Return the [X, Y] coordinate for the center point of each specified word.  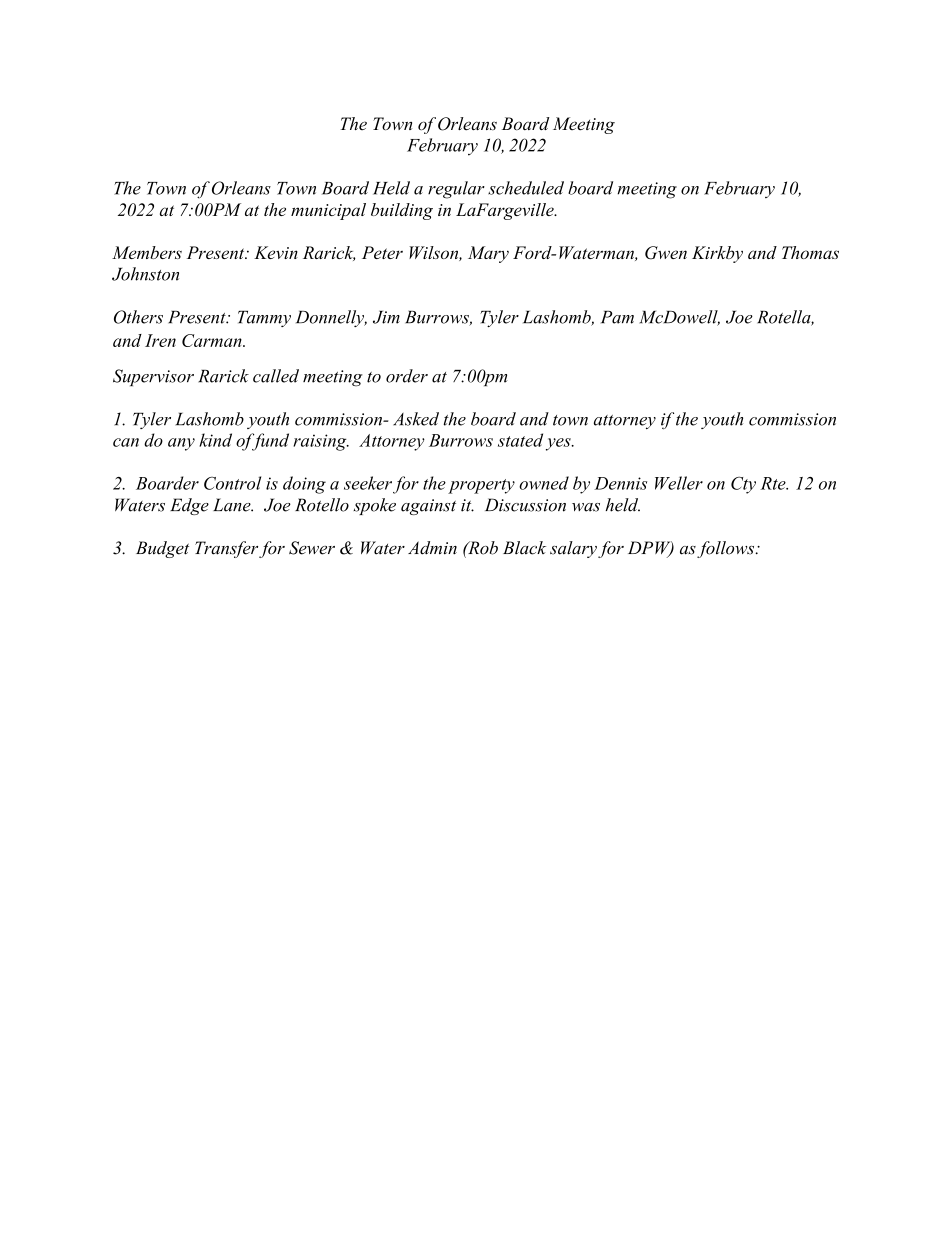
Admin [432, 548]
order [407, 376]
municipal [328, 211]
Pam [617, 317]
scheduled [526, 188]
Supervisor [153, 377]
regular [456, 190]
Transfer [226, 549]
